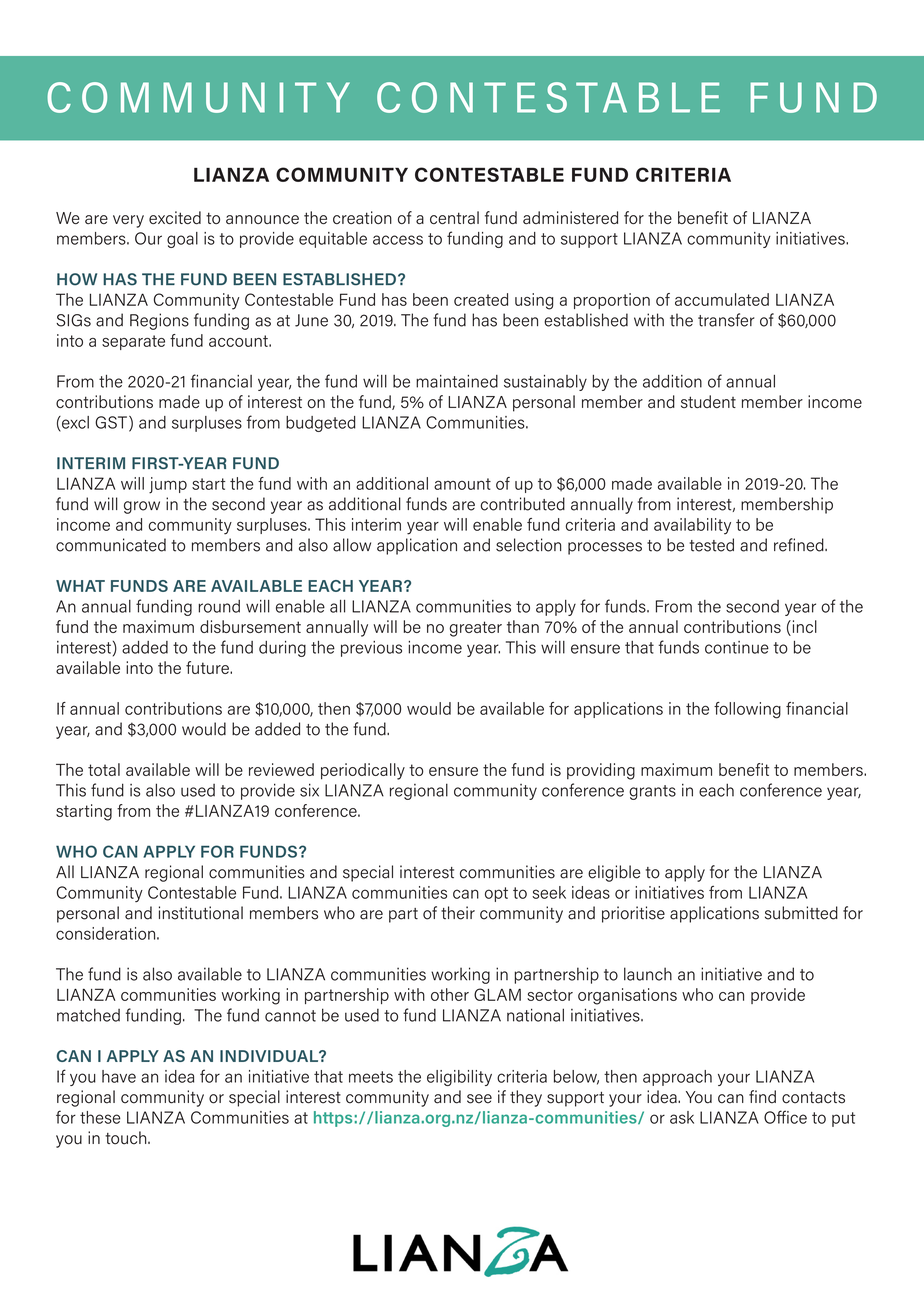 This screenshot has height=1308, width=924. I want to click on accumulated, so click(722, 299).
